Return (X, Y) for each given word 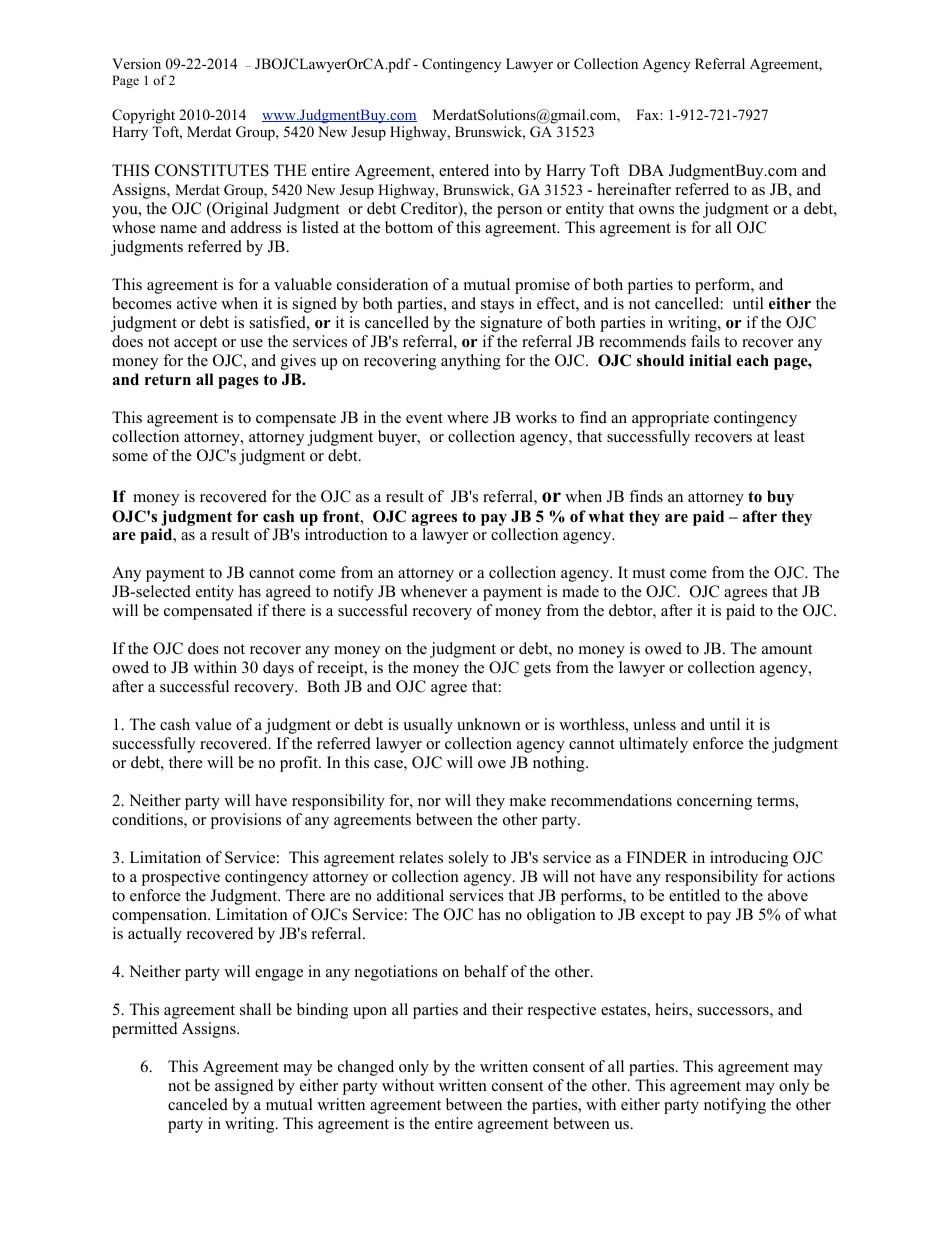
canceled (198, 1104)
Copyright (143, 116)
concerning (714, 802)
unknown (489, 724)
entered (464, 170)
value (213, 724)
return (168, 380)
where (468, 417)
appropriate (670, 419)
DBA (646, 170)
